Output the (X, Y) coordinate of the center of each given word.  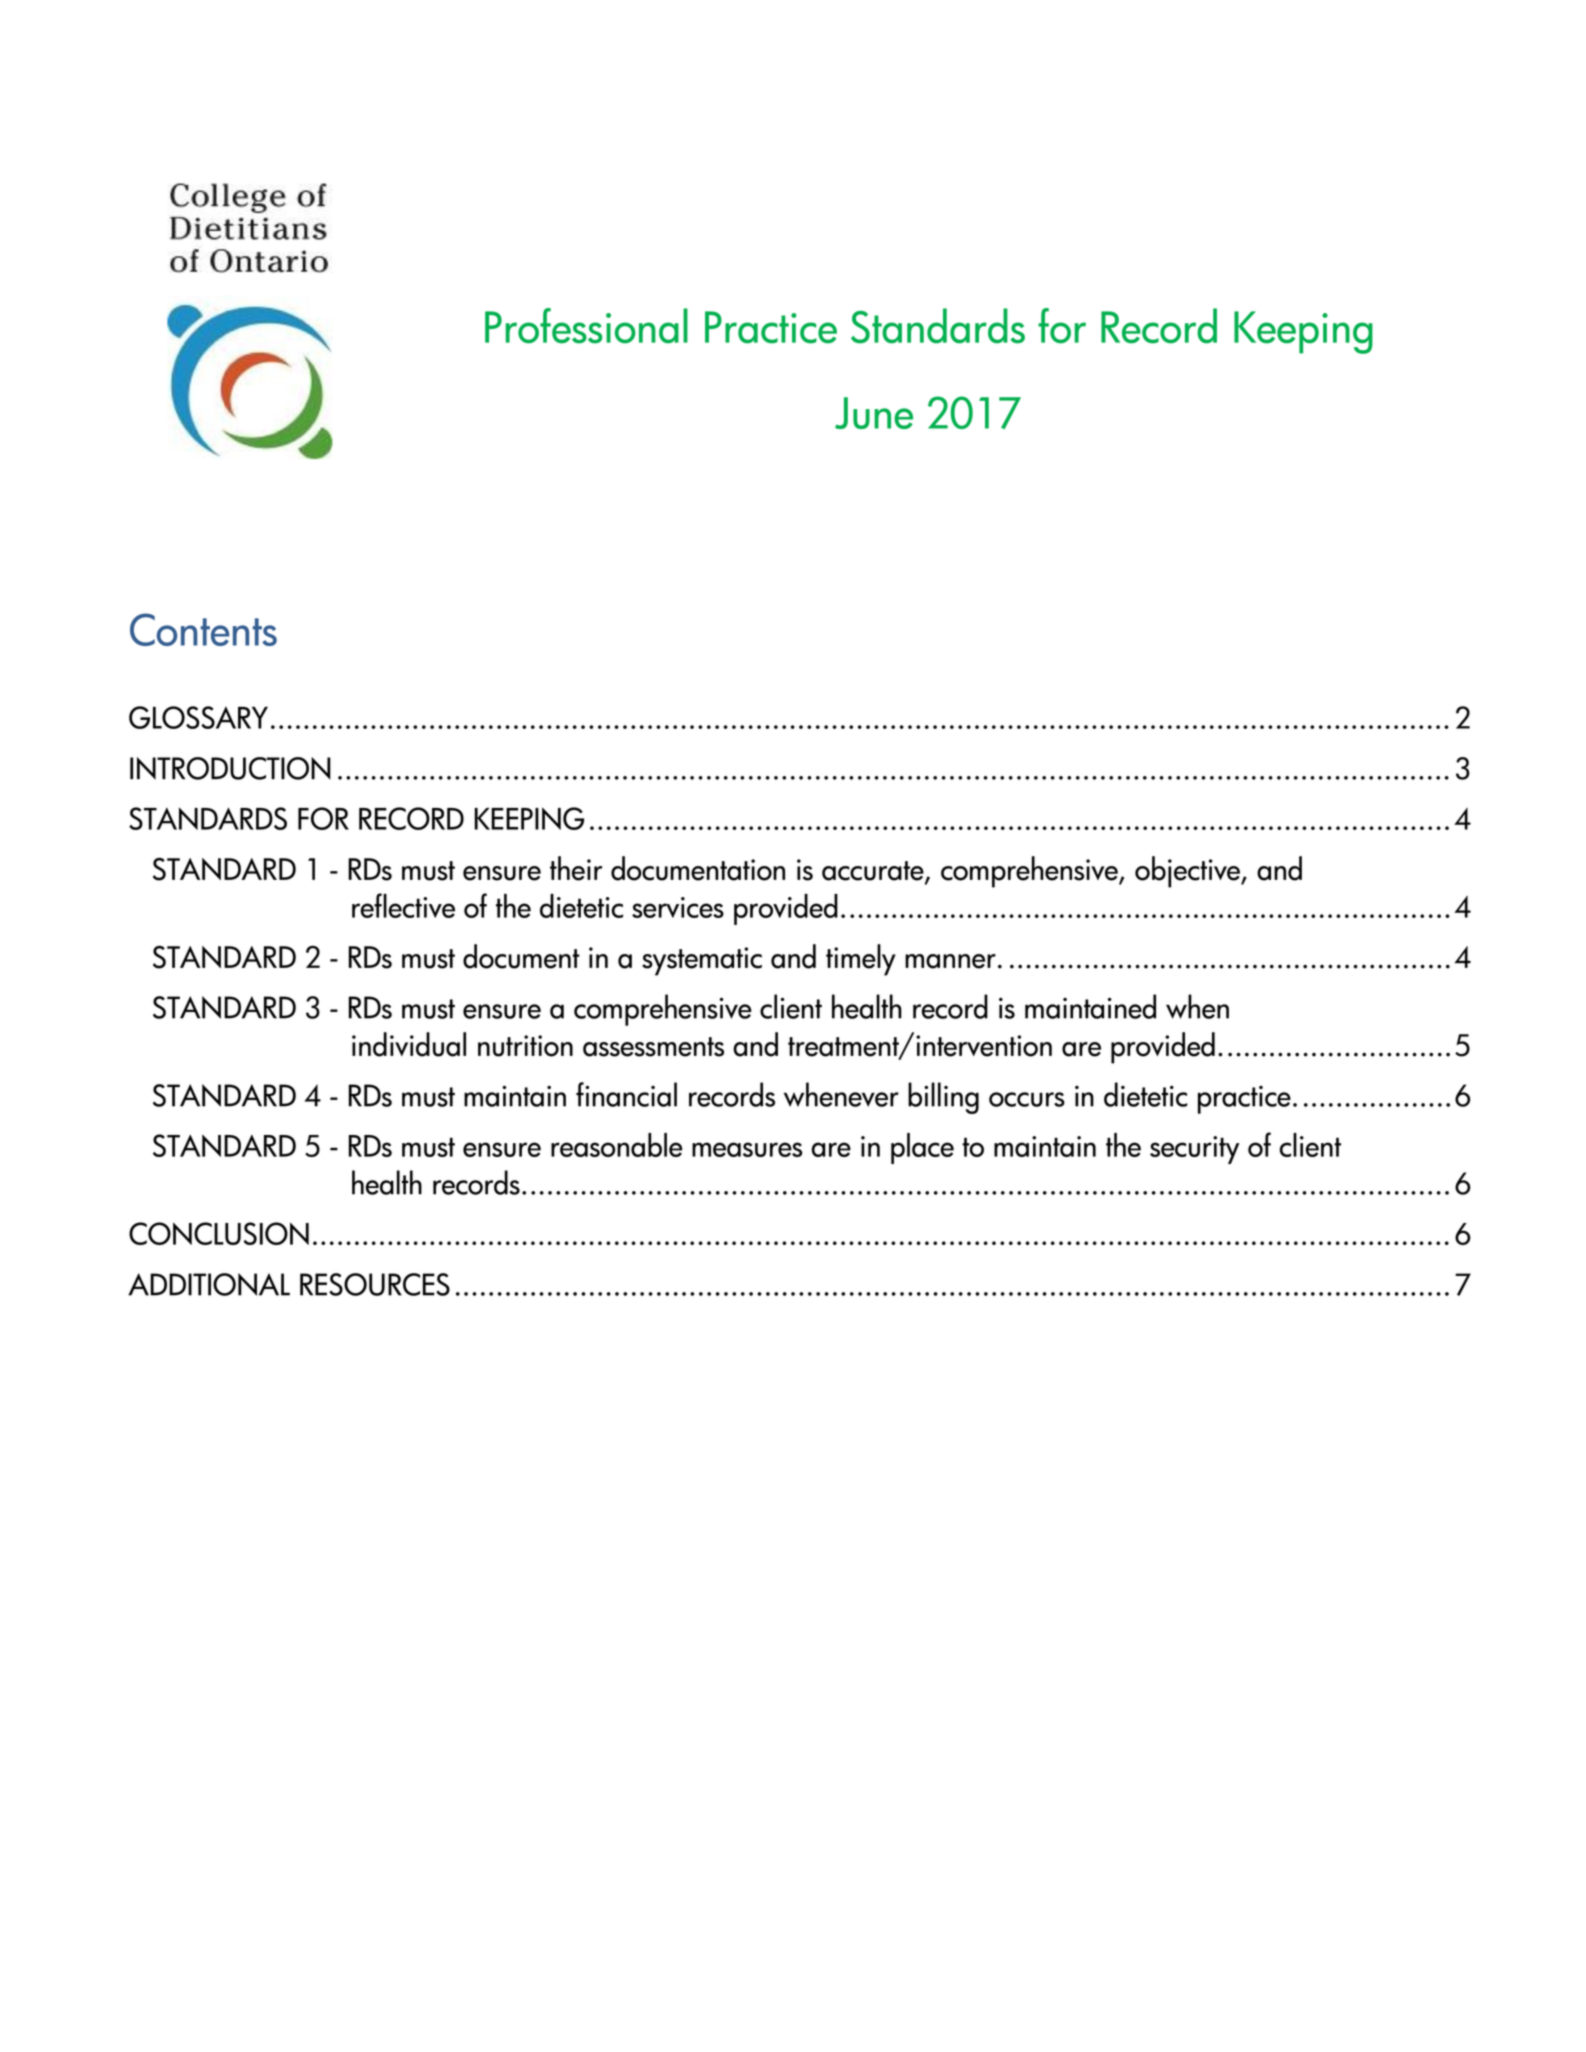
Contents (203, 629)
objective (1188, 872)
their (576, 868)
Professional (586, 326)
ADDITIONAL (209, 1284)
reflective (403, 905)
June (874, 413)
